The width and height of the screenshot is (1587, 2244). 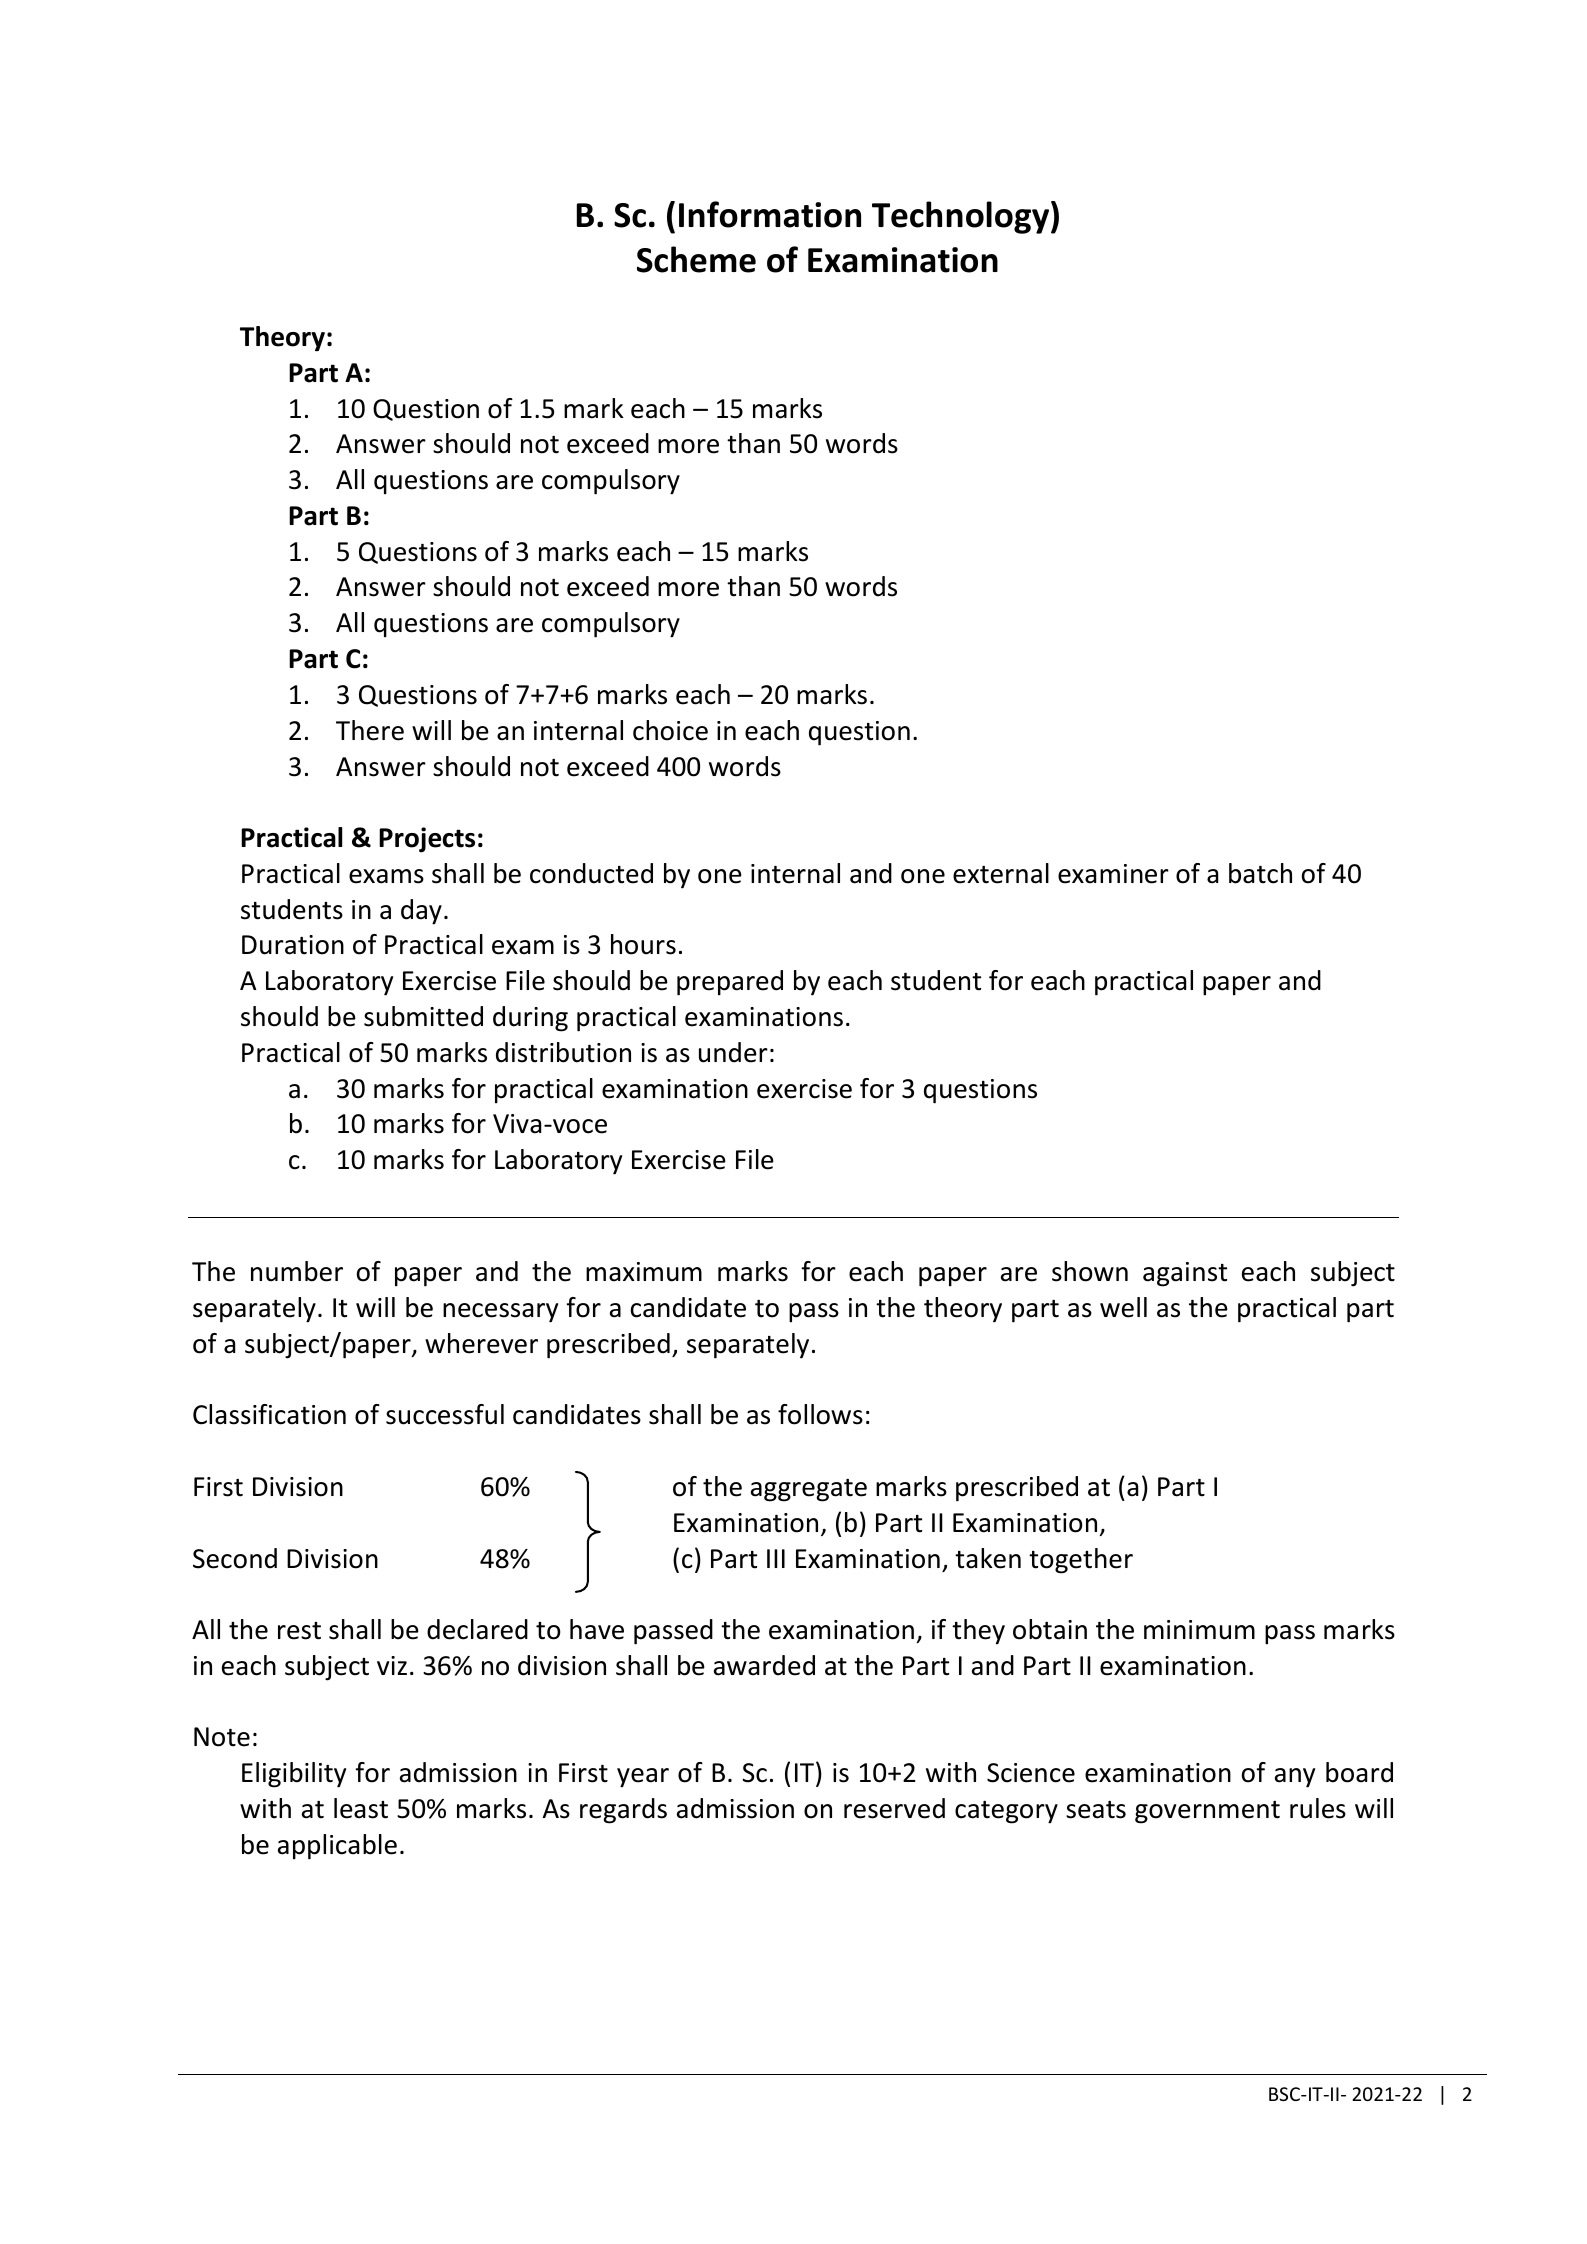 I want to click on external, so click(x=1001, y=873).
